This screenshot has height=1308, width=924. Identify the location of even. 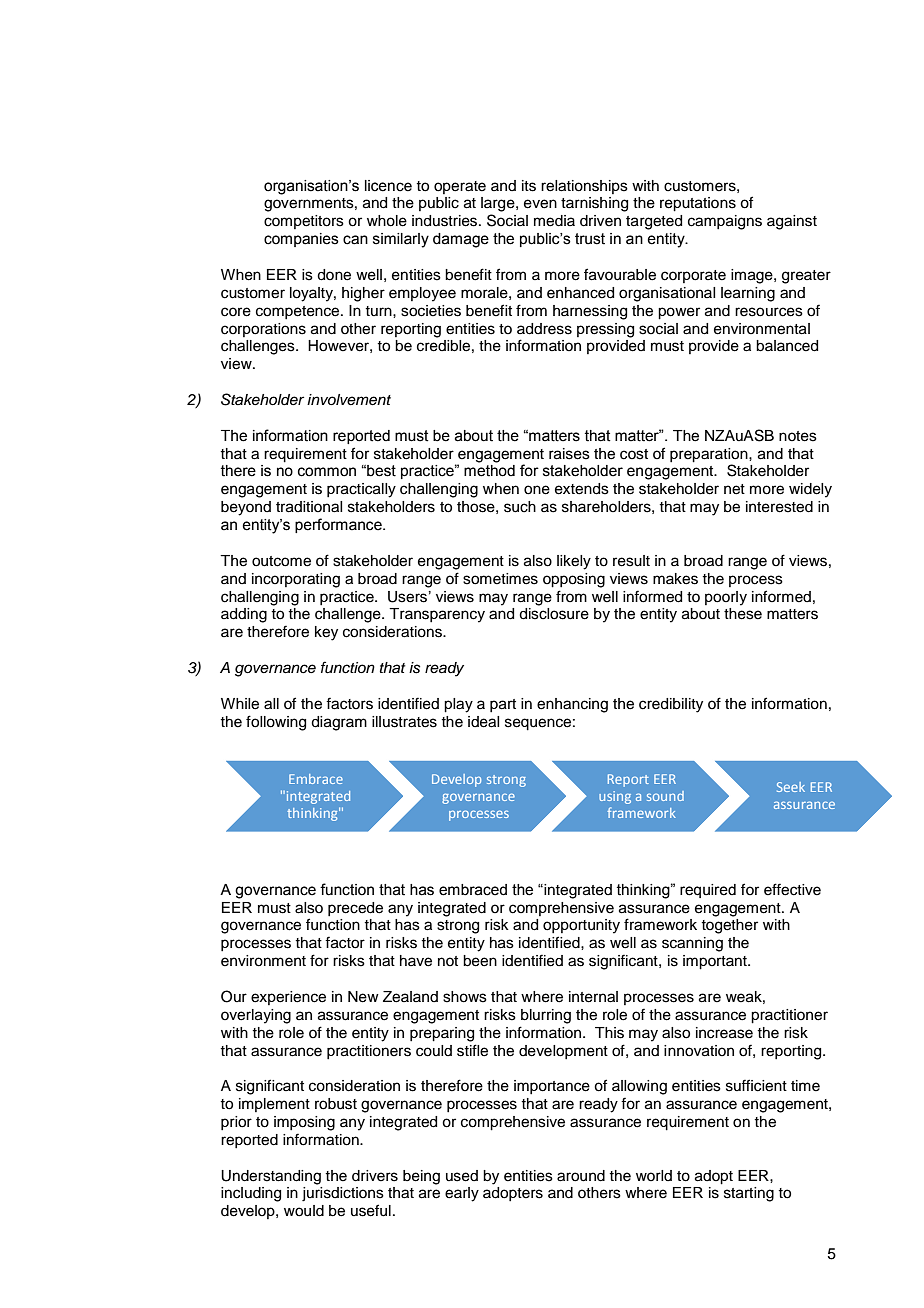
(540, 204).
